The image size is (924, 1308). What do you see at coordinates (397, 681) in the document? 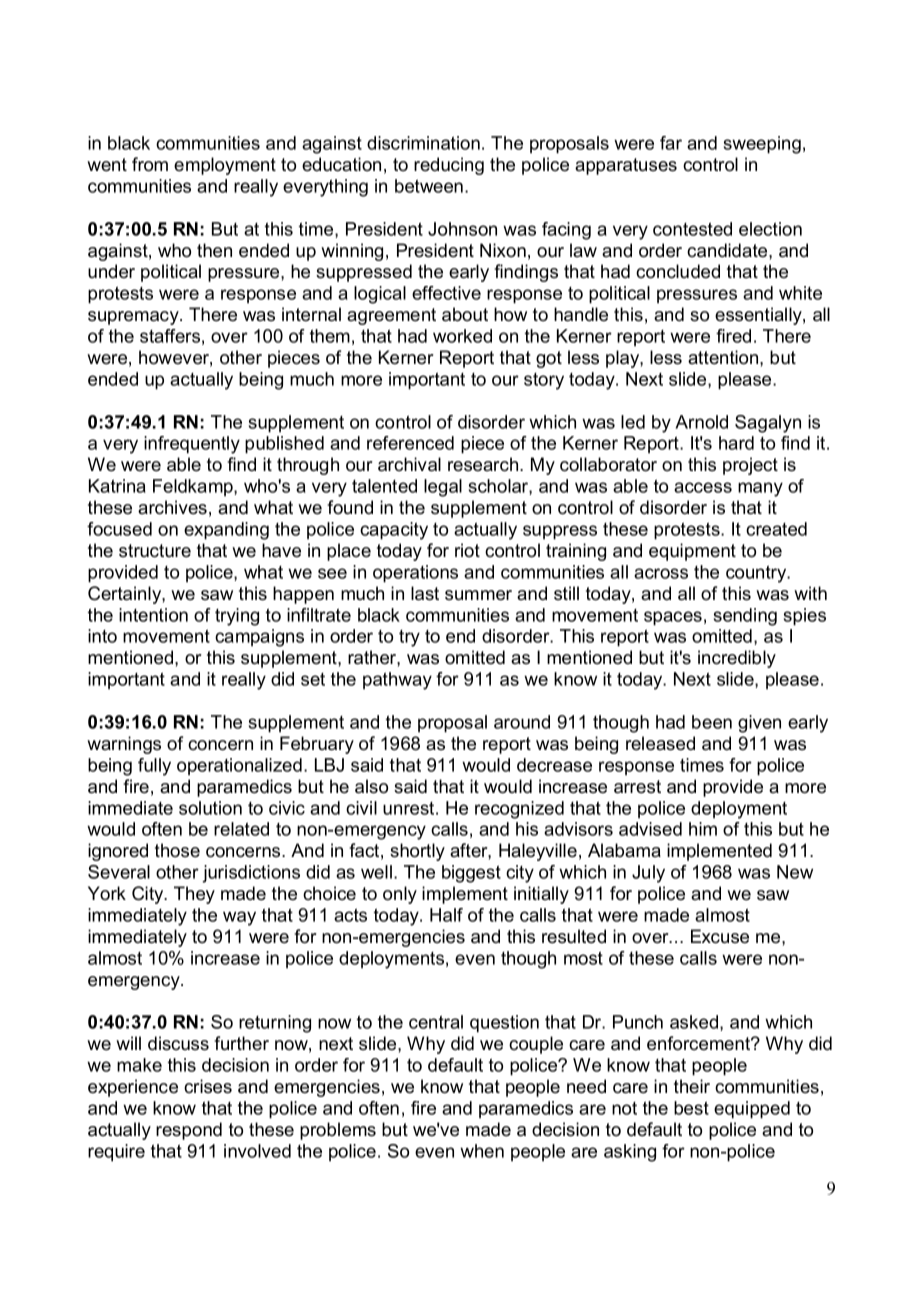
I see `pathway` at bounding box center [397, 681].
